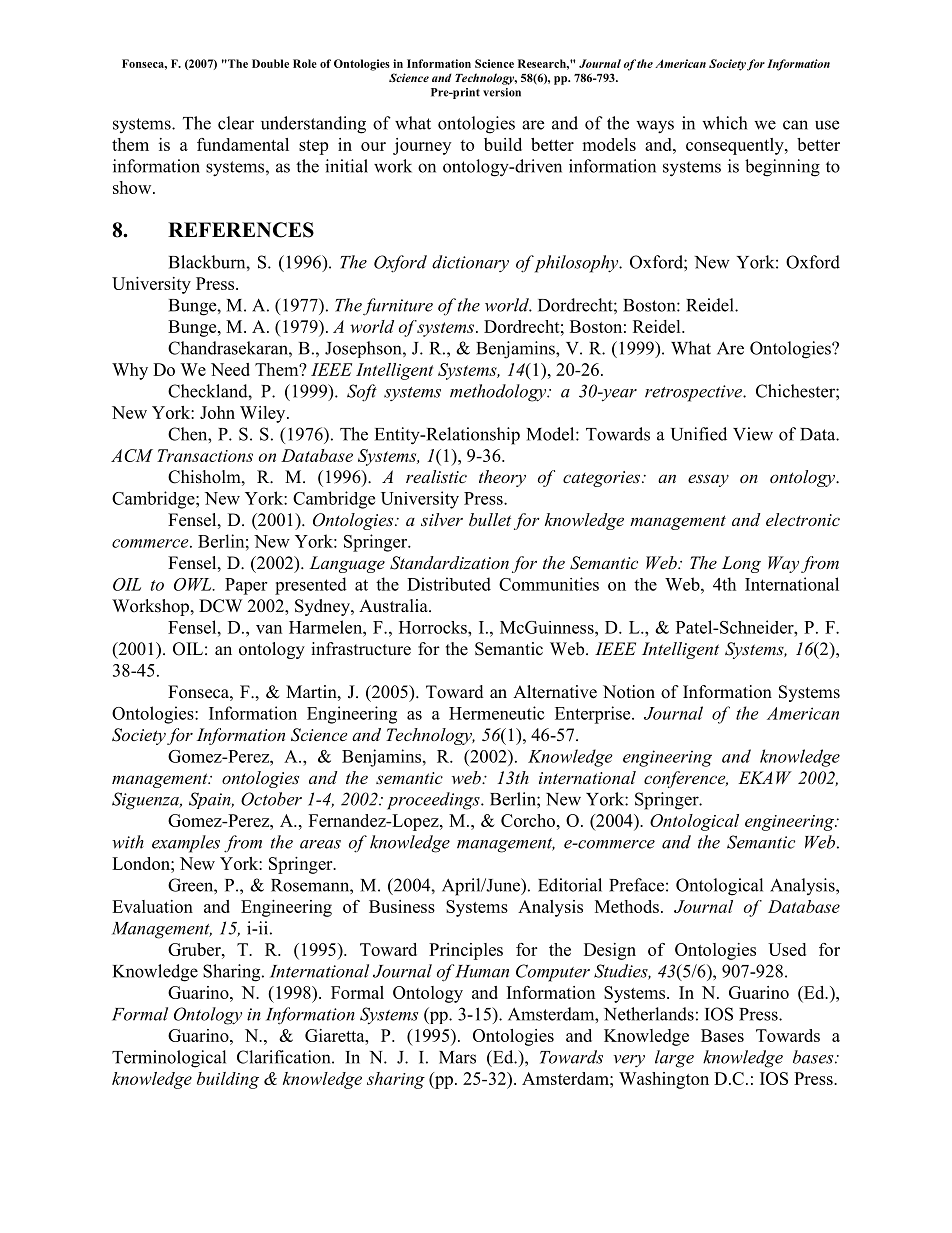  I want to click on conference, so click(686, 779).
